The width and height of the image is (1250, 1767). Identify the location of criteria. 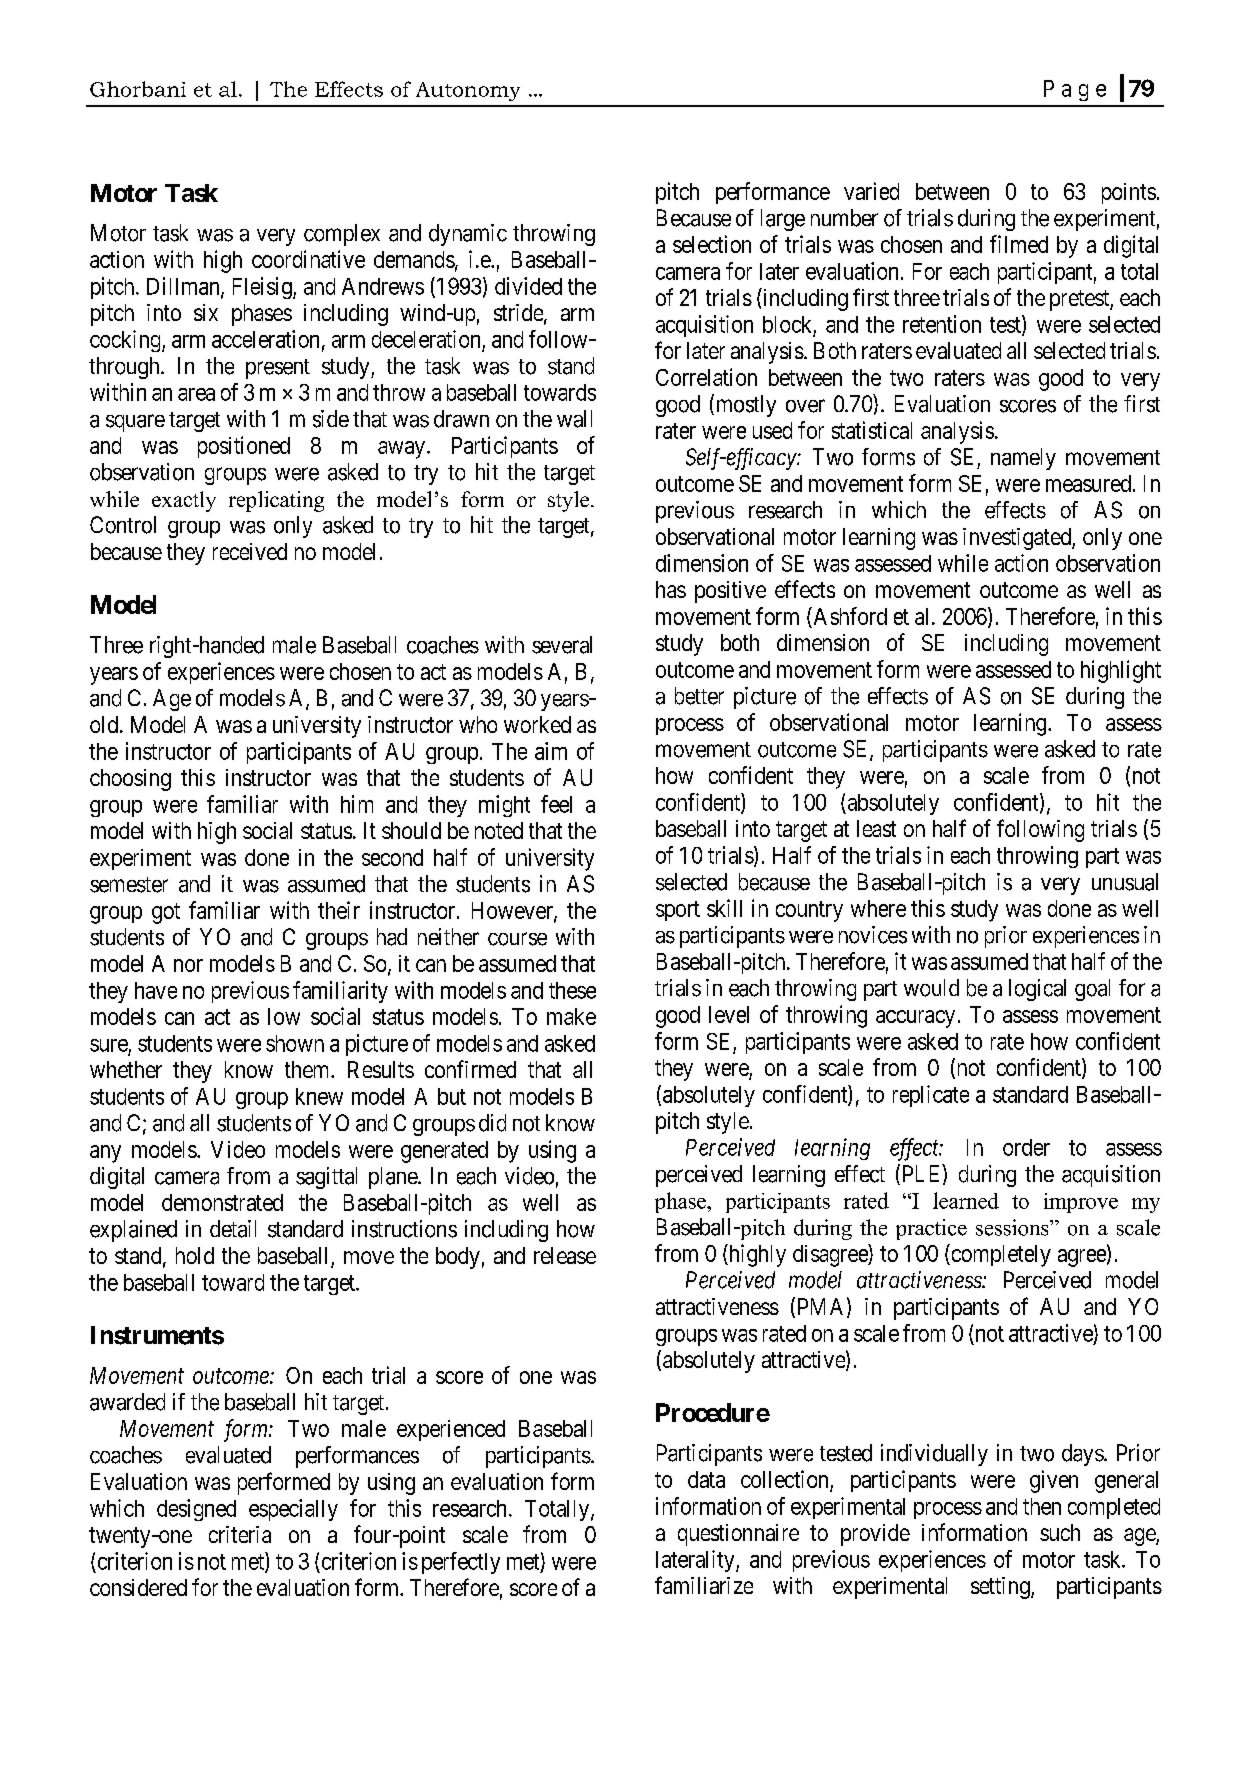
(240, 1534).
